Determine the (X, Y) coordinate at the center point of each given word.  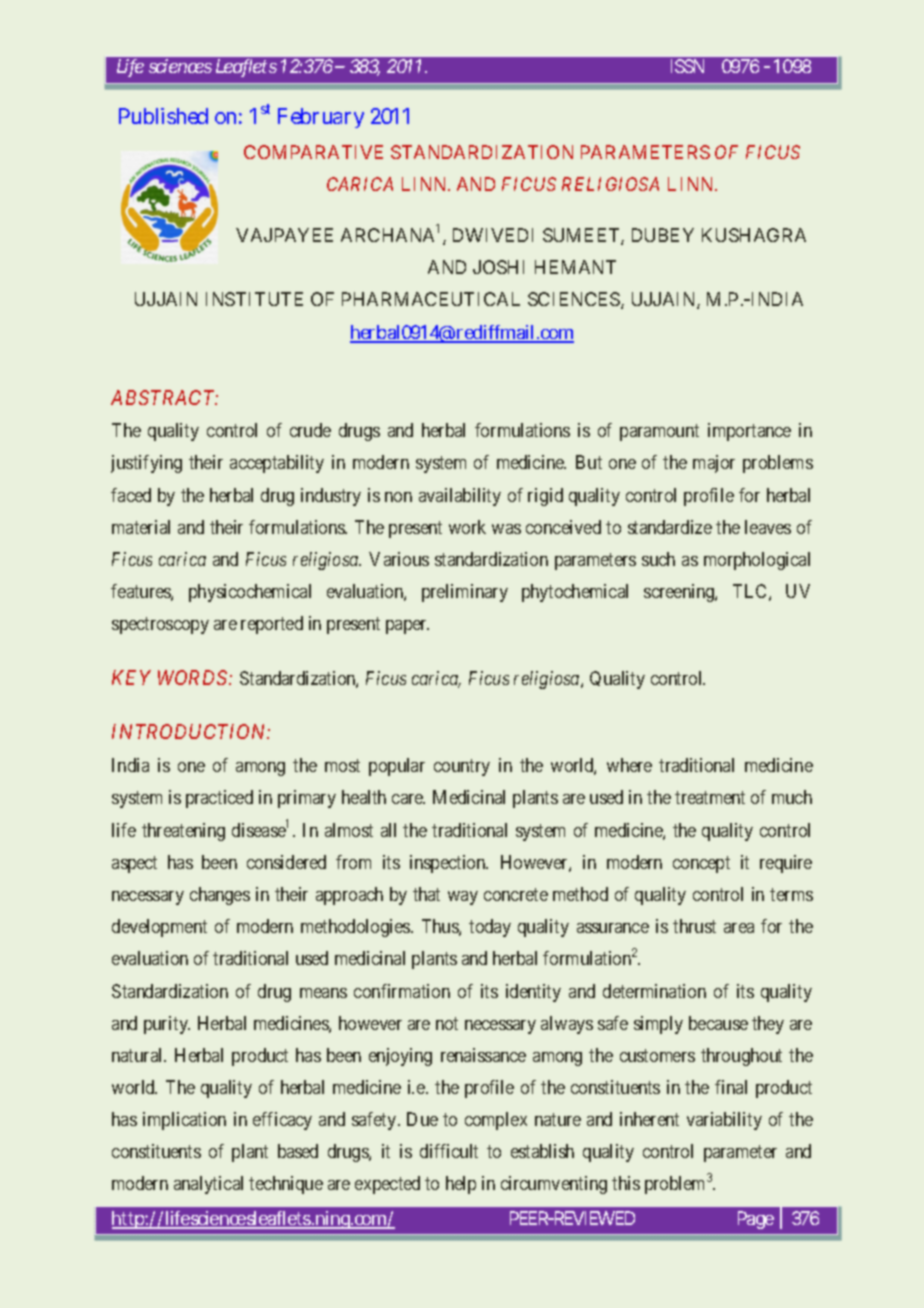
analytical (208, 1185)
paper (407, 627)
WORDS (194, 677)
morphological (757, 561)
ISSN (687, 66)
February (321, 118)
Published (163, 116)
